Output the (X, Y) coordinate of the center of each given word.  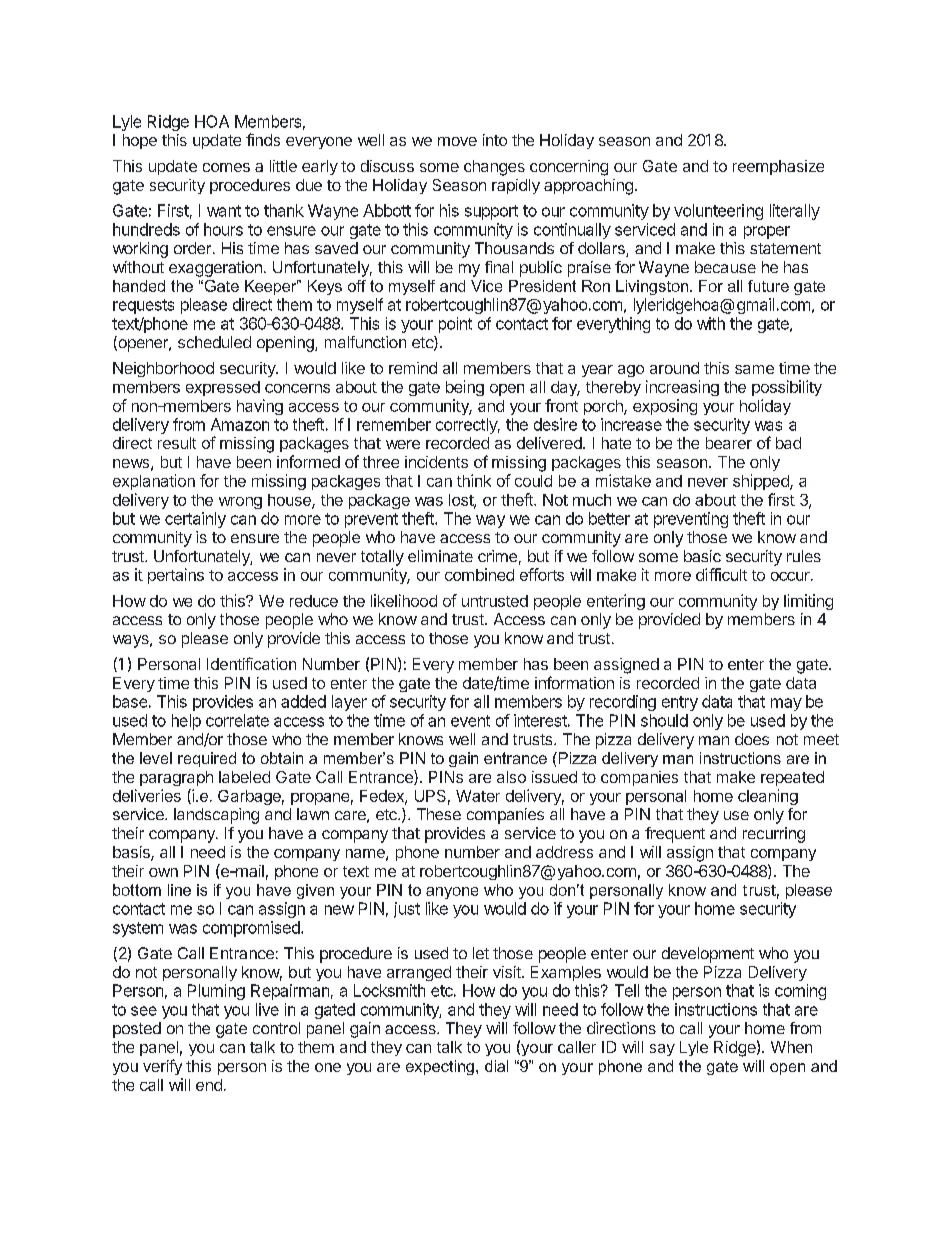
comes (226, 167)
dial (496, 1066)
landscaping (216, 816)
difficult (721, 574)
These (439, 814)
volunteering (718, 212)
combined (479, 574)
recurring (774, 835)
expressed (223, 388)
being (465, 388)
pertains (176, 576)
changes (494, 168)
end (209, 1085)
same (754, 369)
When (791, 1047)
